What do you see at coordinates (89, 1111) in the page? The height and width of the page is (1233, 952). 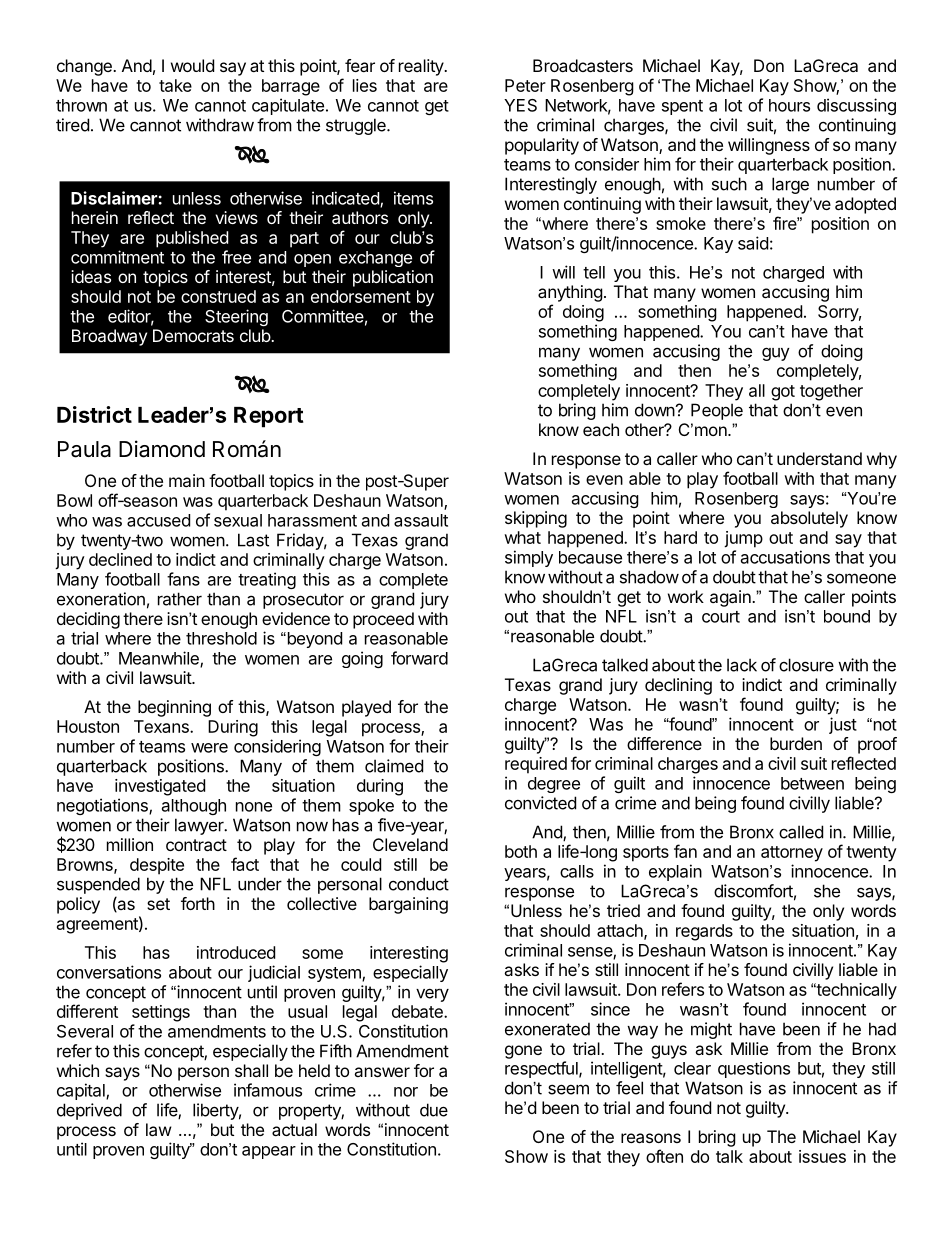 I see `deprived` at bounding box center [89, 1111].
